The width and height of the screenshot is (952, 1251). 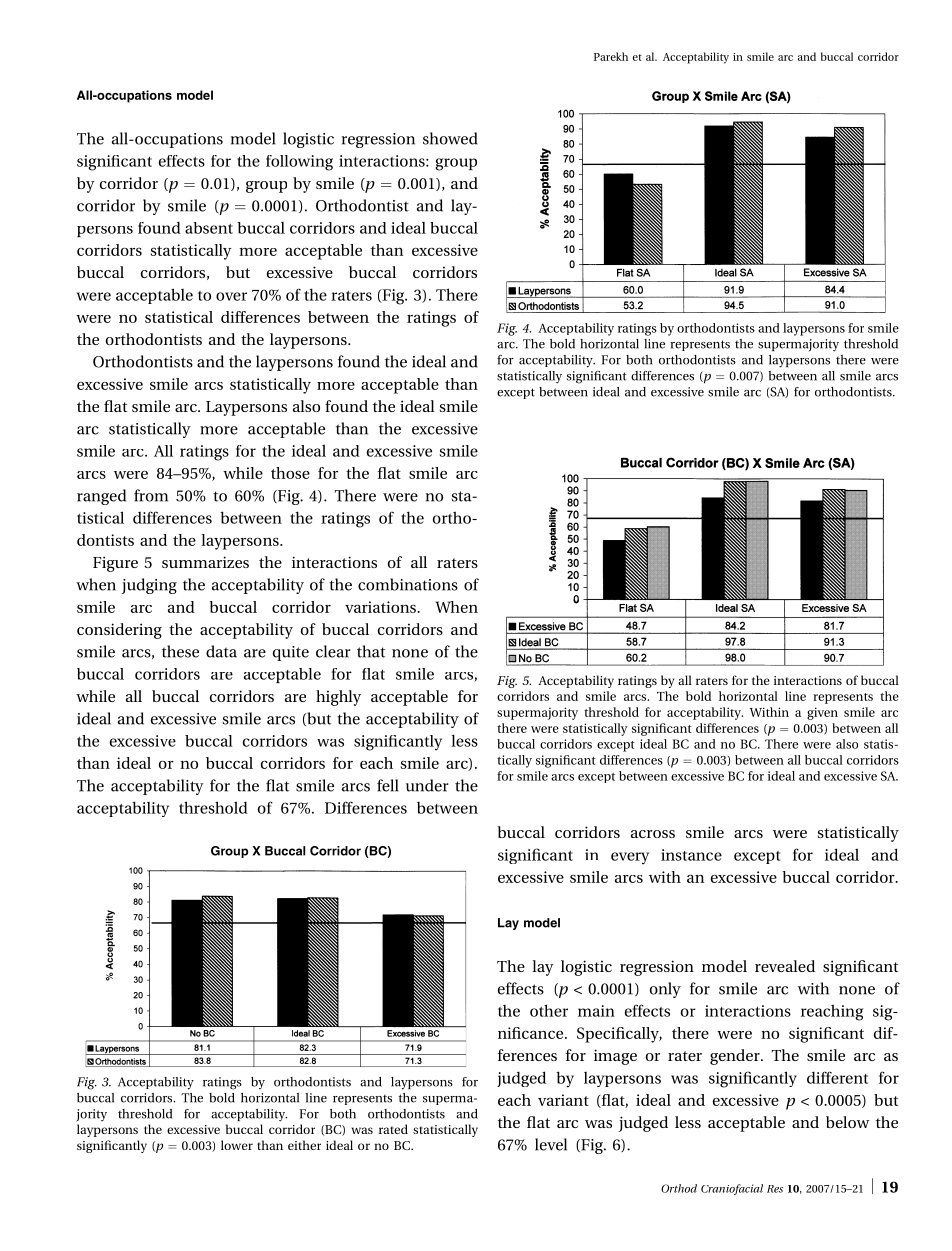 I want to click on under, so click(x=427, y=785).
